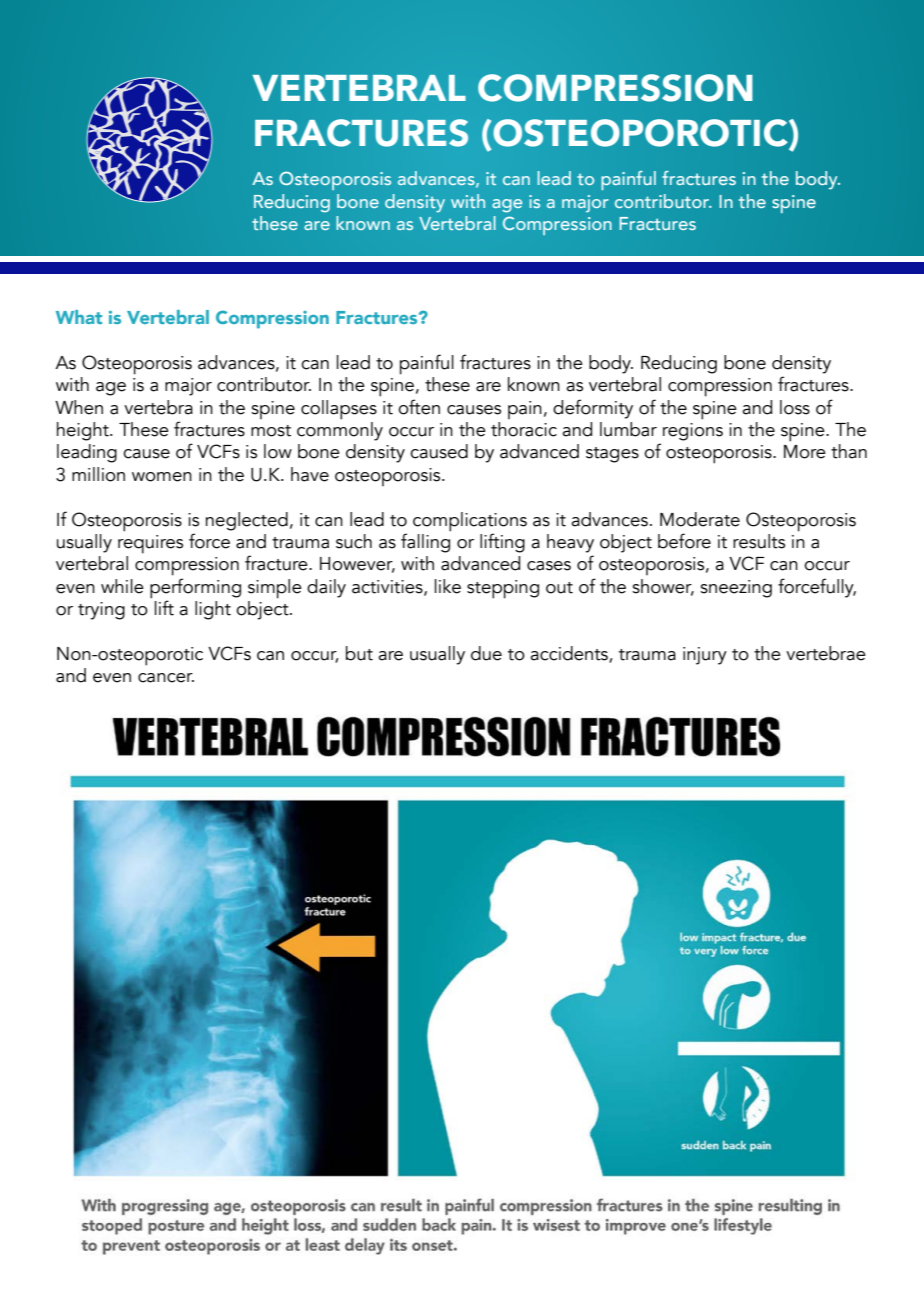 The image size is (924, 1308). I want to click on loss, so click(795, 407).
